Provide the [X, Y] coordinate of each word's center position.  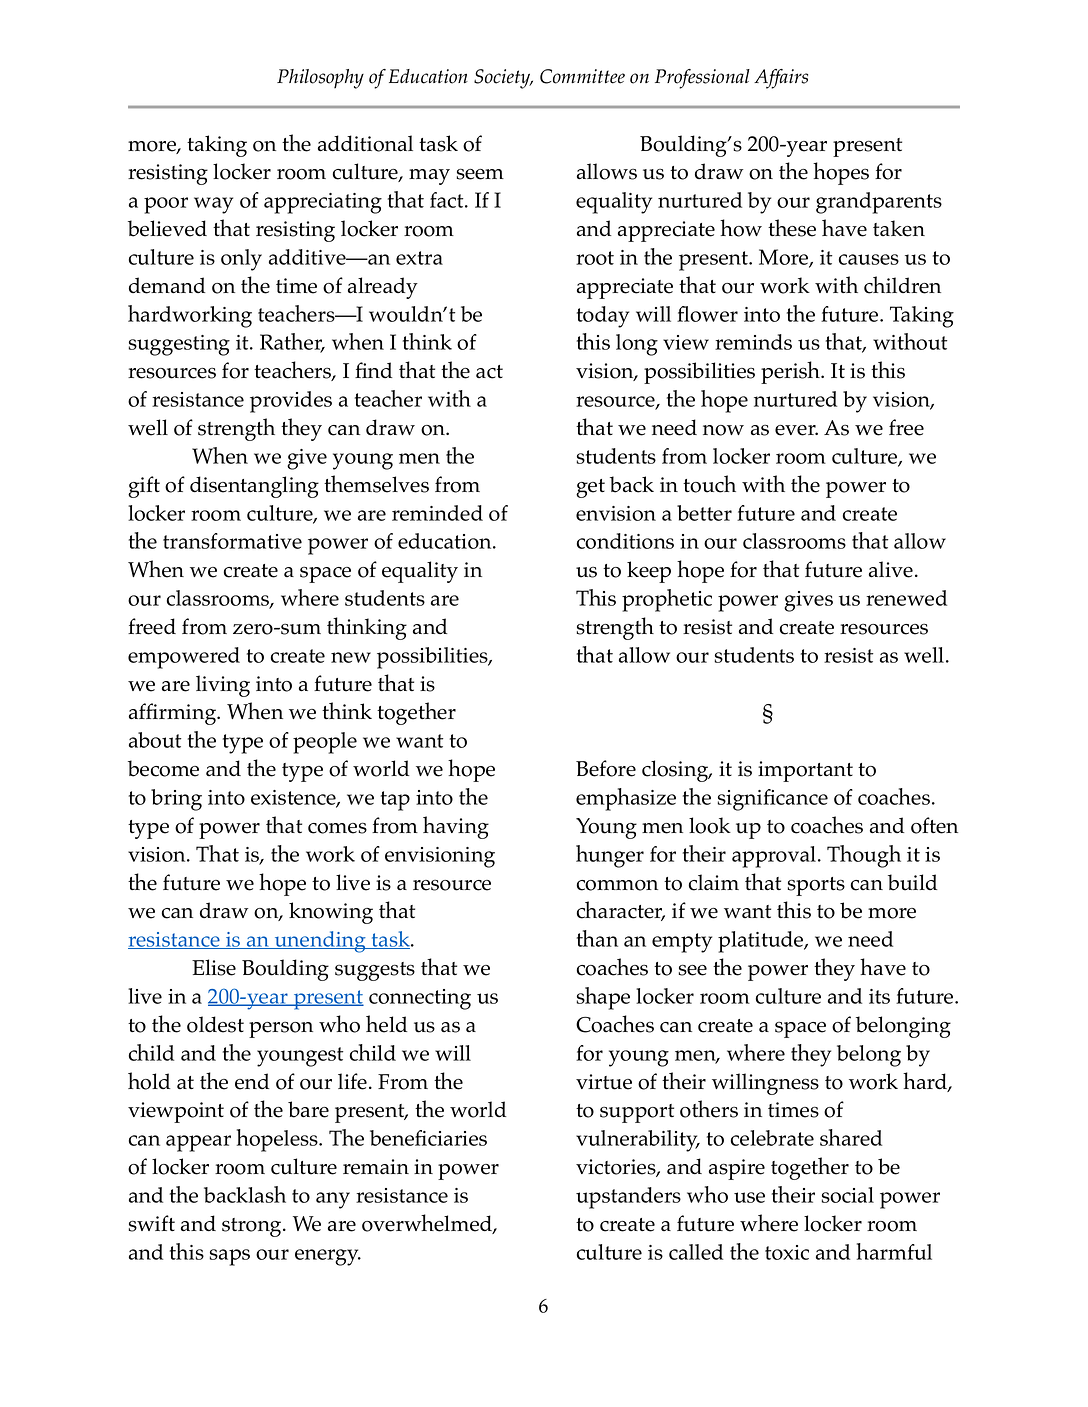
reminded [437, 513]
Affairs [781, 79]
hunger [610, 856]
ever [796, 430]
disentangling [254, 487]
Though [864, 856]
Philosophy [320, 79]
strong [253, 1227]
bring [176, 800]
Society [503, 79]
